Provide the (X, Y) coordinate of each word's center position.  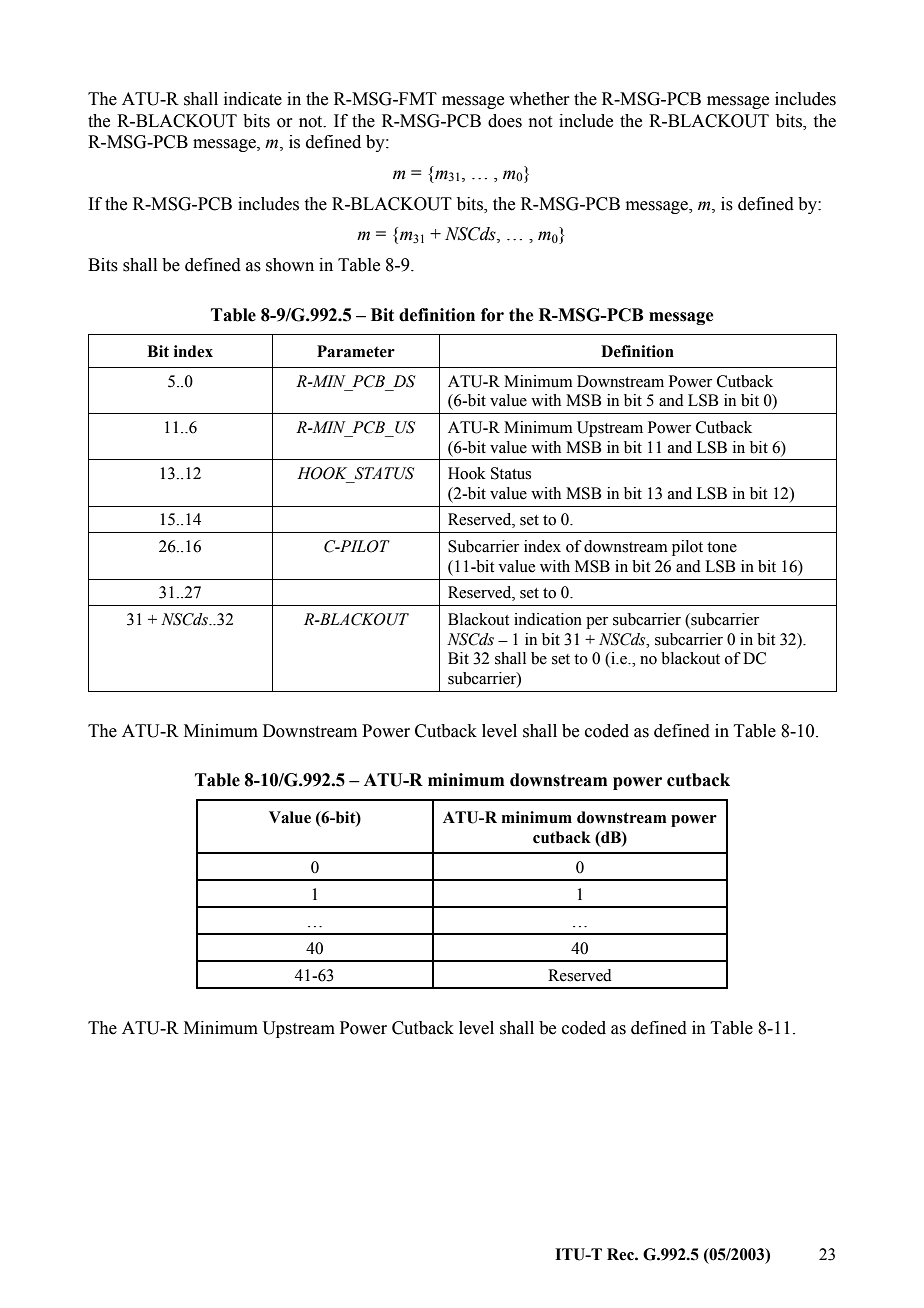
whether (539, 99)
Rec (621, 1254)
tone (722, 547)
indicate (253, 99)
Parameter (356, 351)
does (505, 121)
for (492, 315)
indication (548, 619)
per (597, 623)
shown (290, 265)
